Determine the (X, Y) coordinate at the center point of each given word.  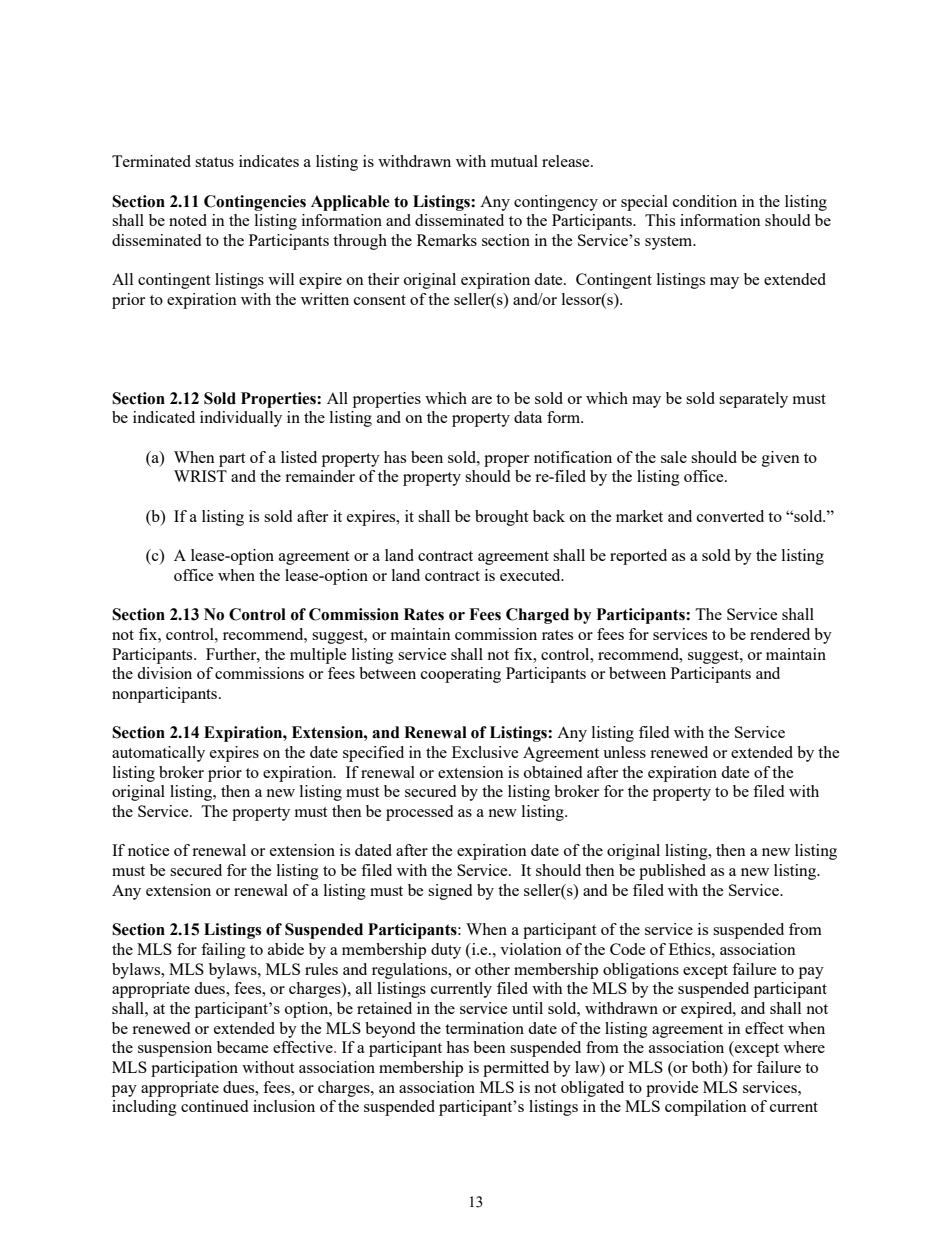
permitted (516, 1069)
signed (450, 892)
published (672, 872)
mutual (514, 161)
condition (705, 201)
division (164, 673)
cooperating (461, 675)
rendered (780, 634)
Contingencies (255, 203)
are (482, 400)
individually (241, 419)
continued (214, 1106)
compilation (706, 1108)
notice (149, 850)
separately (753, 400)
